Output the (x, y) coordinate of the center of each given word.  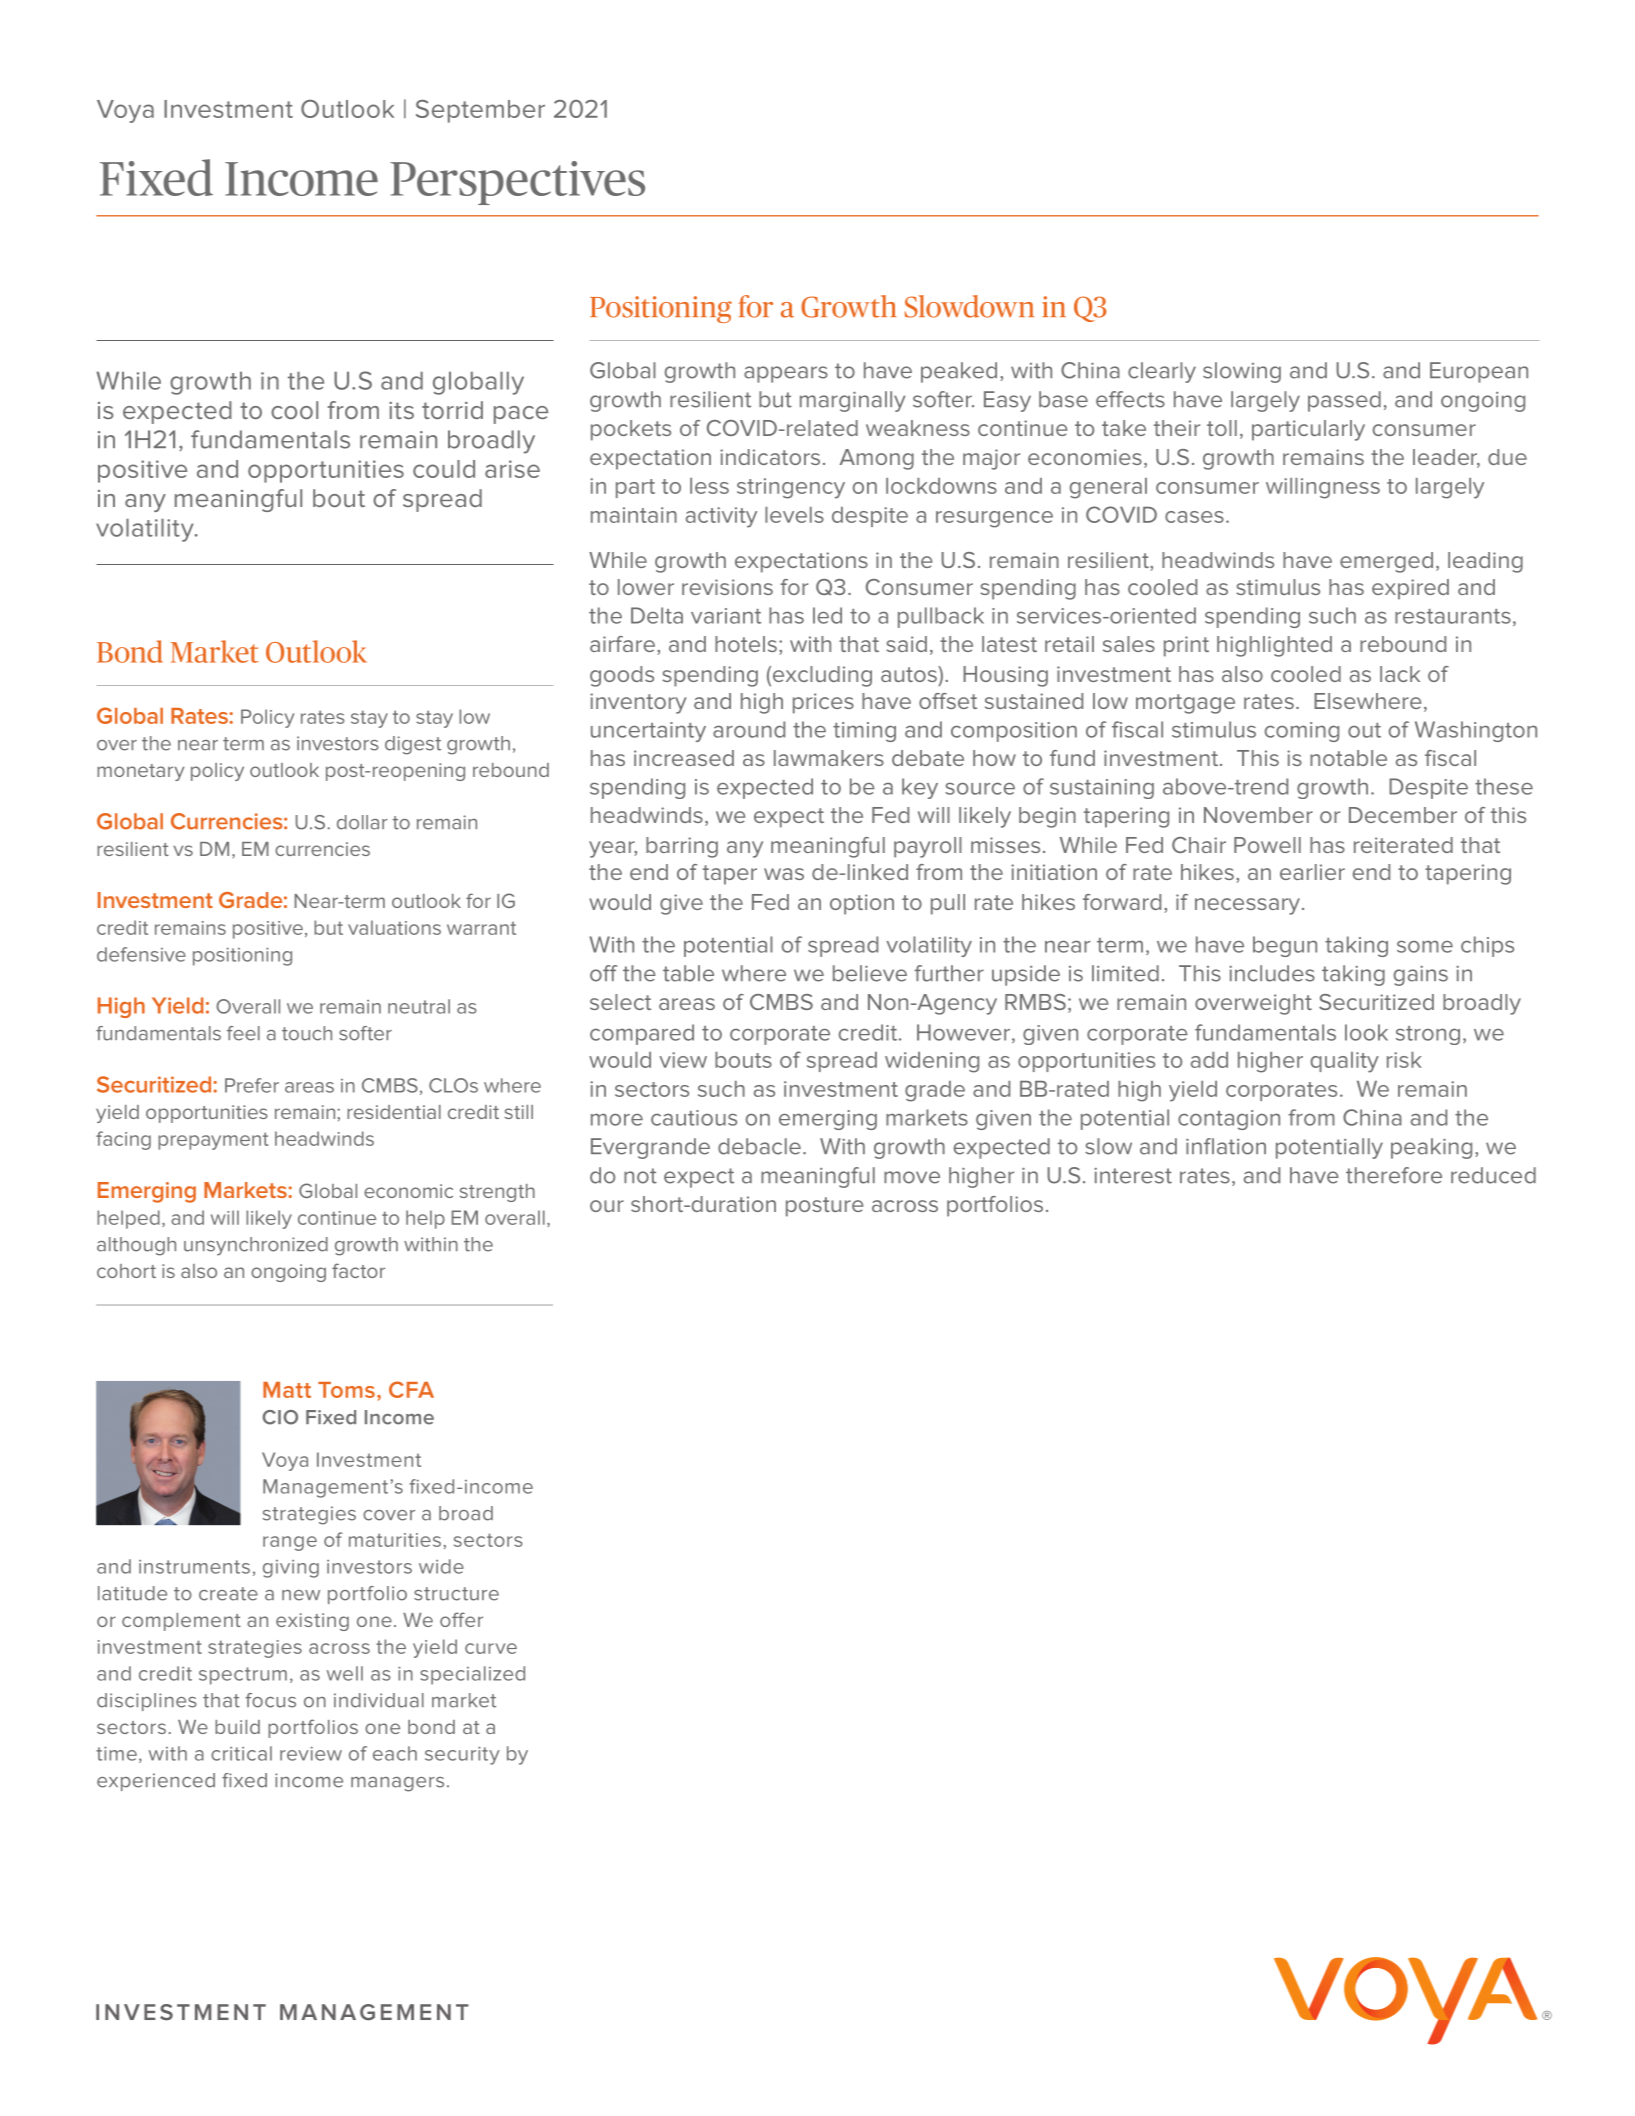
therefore (1394, 1175)
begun (1285, 946)
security (462, 1755)
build (237, 1727)
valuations (394, 927)
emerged (1386, 562)
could (444, 469)
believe (870, 973)
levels (794, 515)
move (912, 1177)
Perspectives (517, 183)
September (480, 111)
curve (491, 1648)
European (1479, 372)
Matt (287, 1390)
